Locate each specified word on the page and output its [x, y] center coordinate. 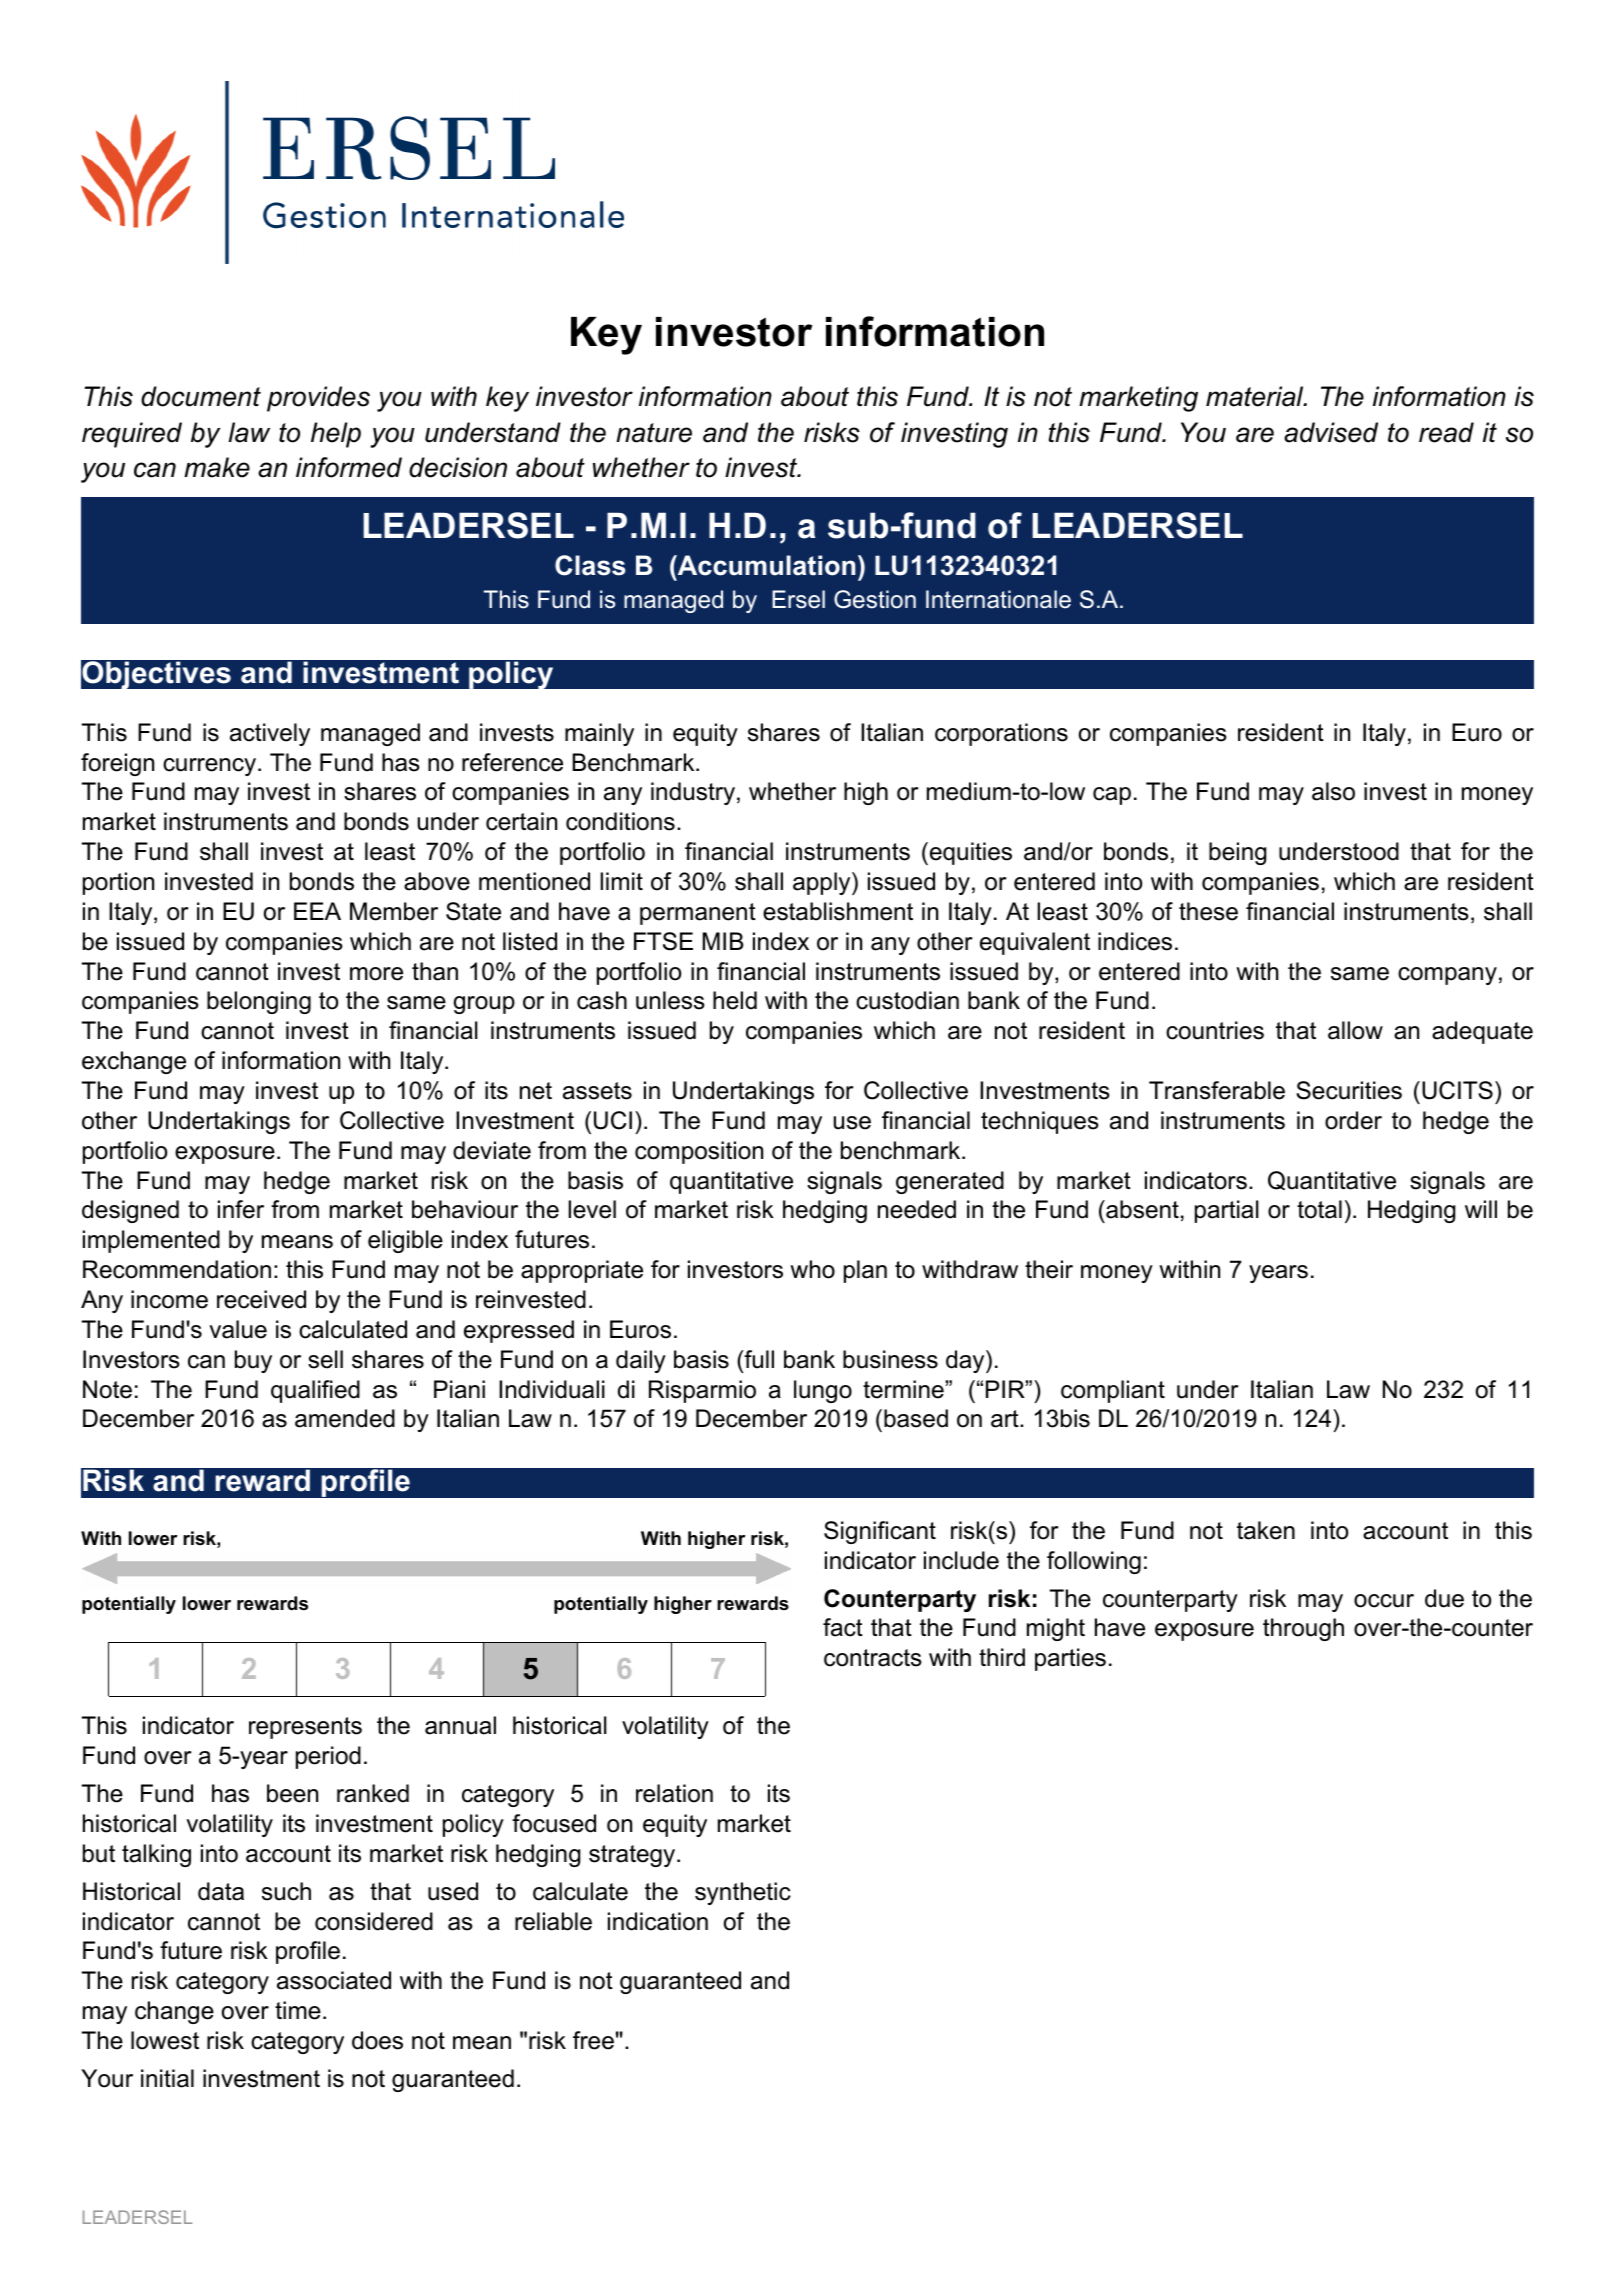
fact [843, 1627]
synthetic [743, 1893]
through [1303, 1629]
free [593, 2040]
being [1238, 853]
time [298, 2010]
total [1319, 1209]
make [217, 467]
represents [305, 1728]
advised [1331, 432]
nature [654, 433]
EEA [317, 911]
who [812, 1269]
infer [241, 1209]
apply [823, 883]
